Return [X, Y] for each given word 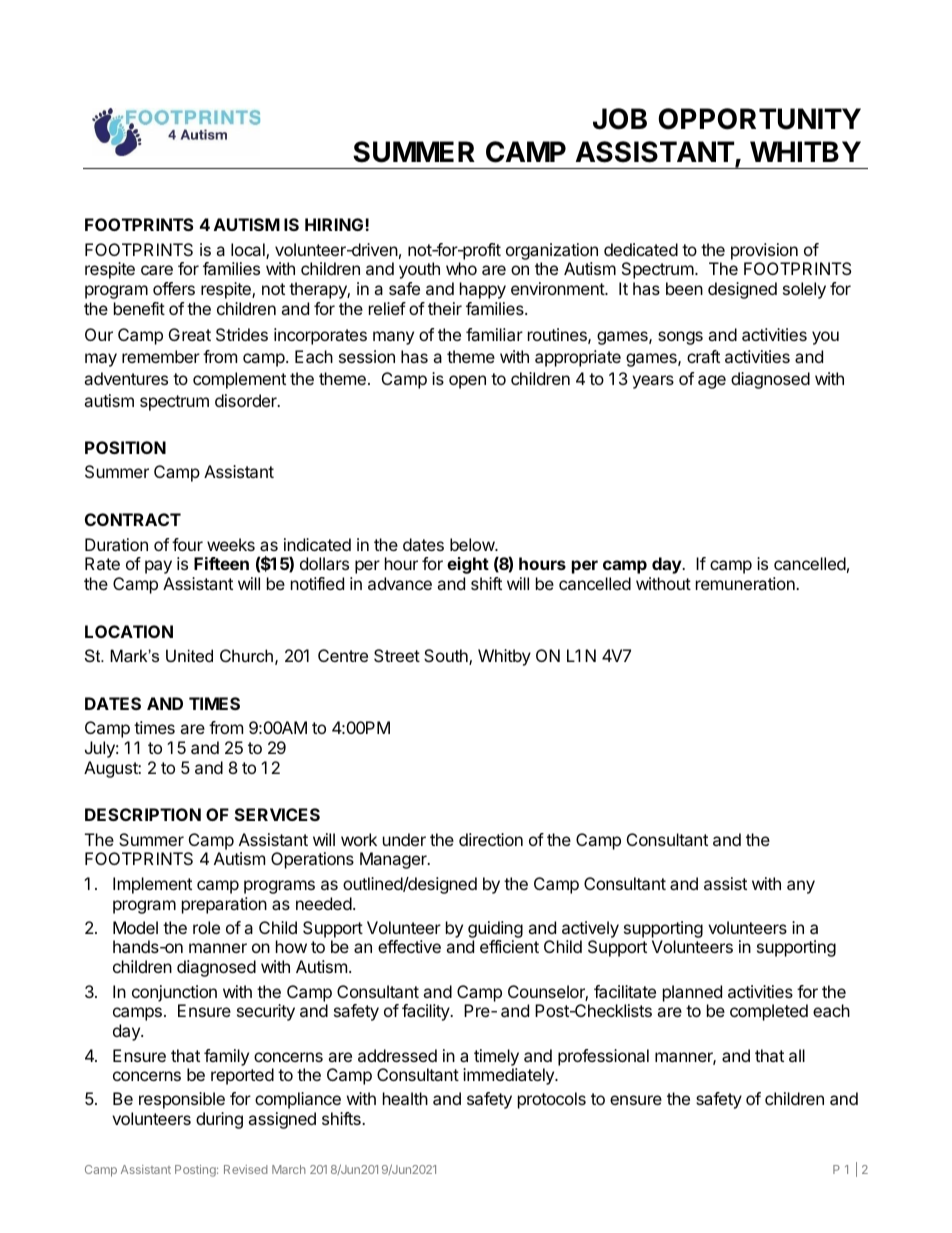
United [189, 655]
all [797, 1055]
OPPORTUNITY [759, 119]
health [405, 1098]
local [249, 251]
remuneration [746, 583]
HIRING [335, 224]
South [447, 657]
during [219, 1120]
